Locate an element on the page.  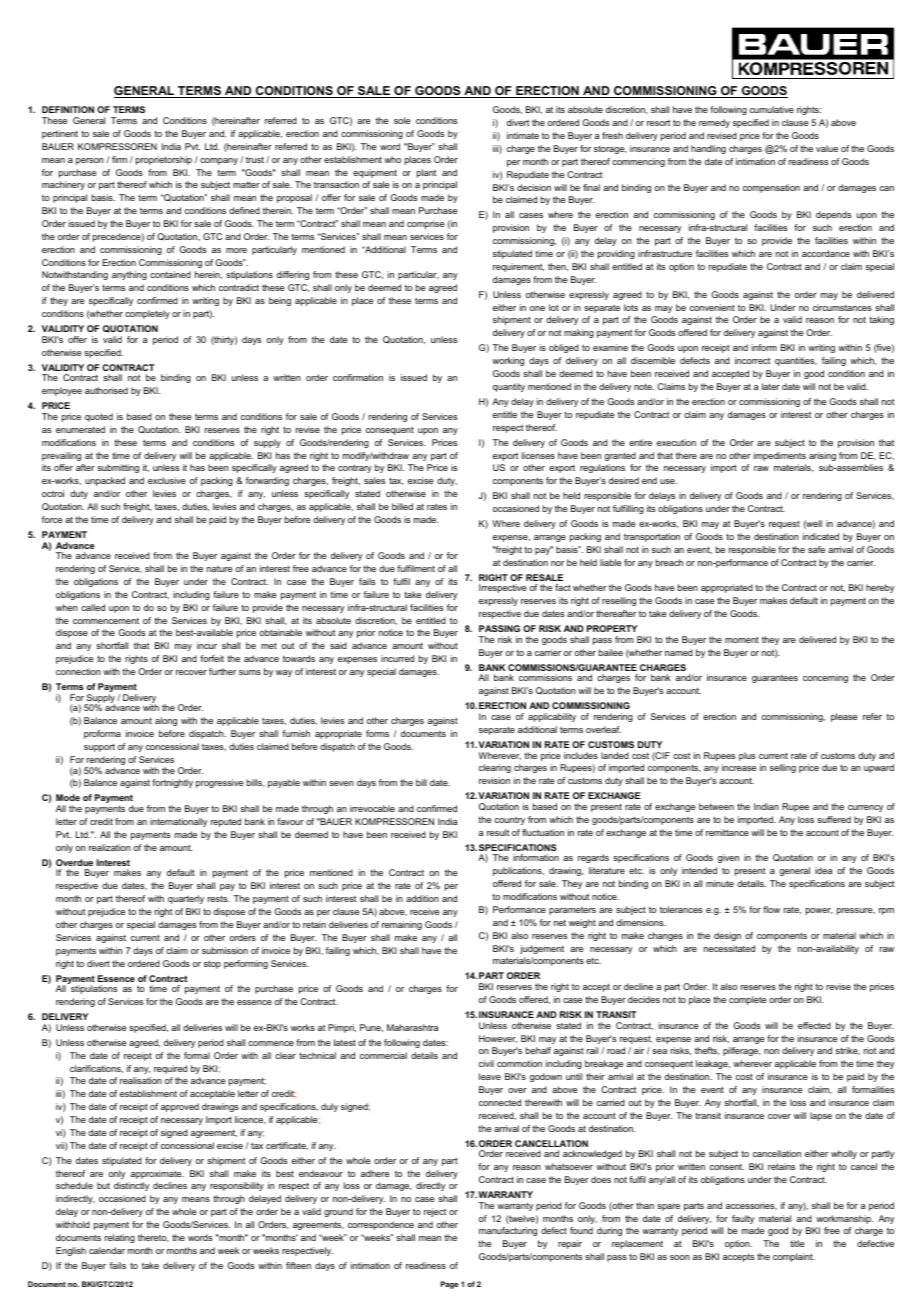
quoted is located at coordinates (99, 417).
